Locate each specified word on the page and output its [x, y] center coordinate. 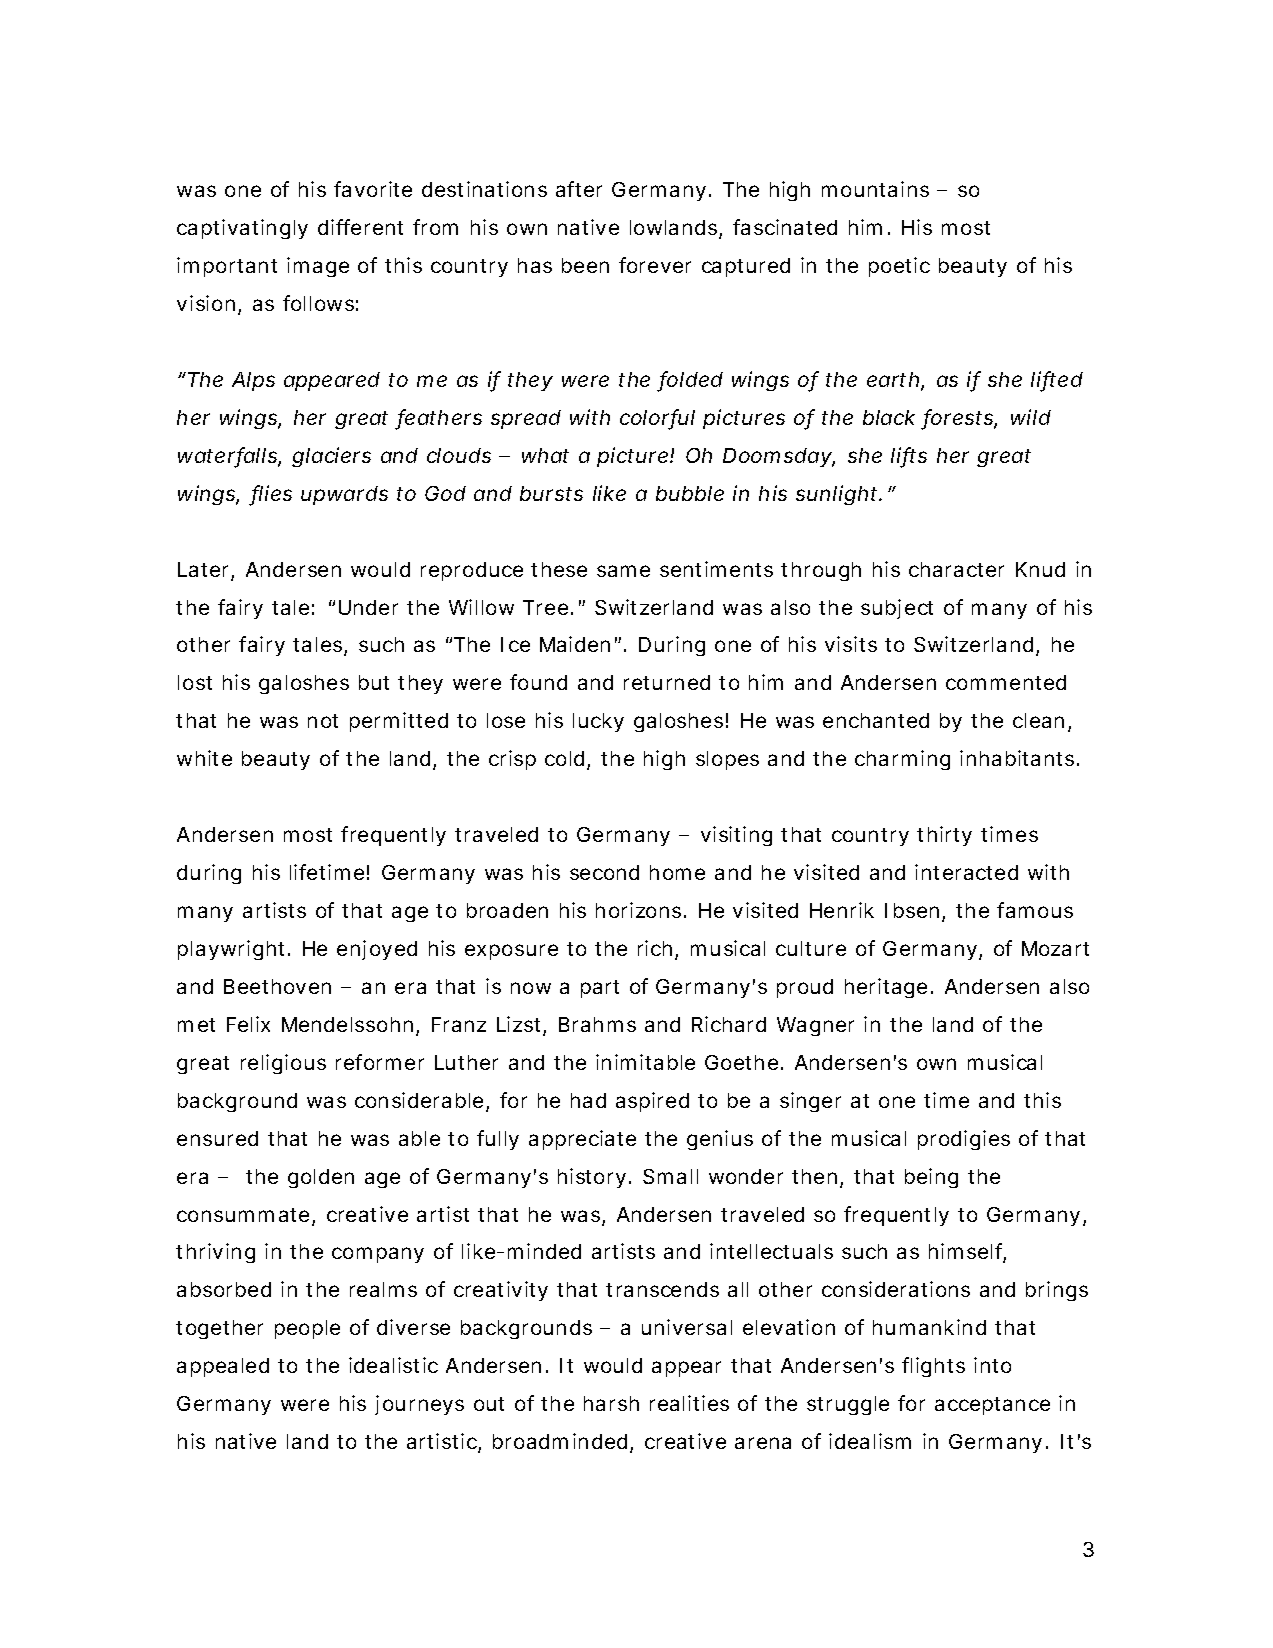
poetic [899, 267]
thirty [944, 836]
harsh [611, 1403]
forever [655, 265]
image [318, 267]
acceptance [992, 1406]
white [204, 758]
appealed [223, 1367]
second [604, 872]
